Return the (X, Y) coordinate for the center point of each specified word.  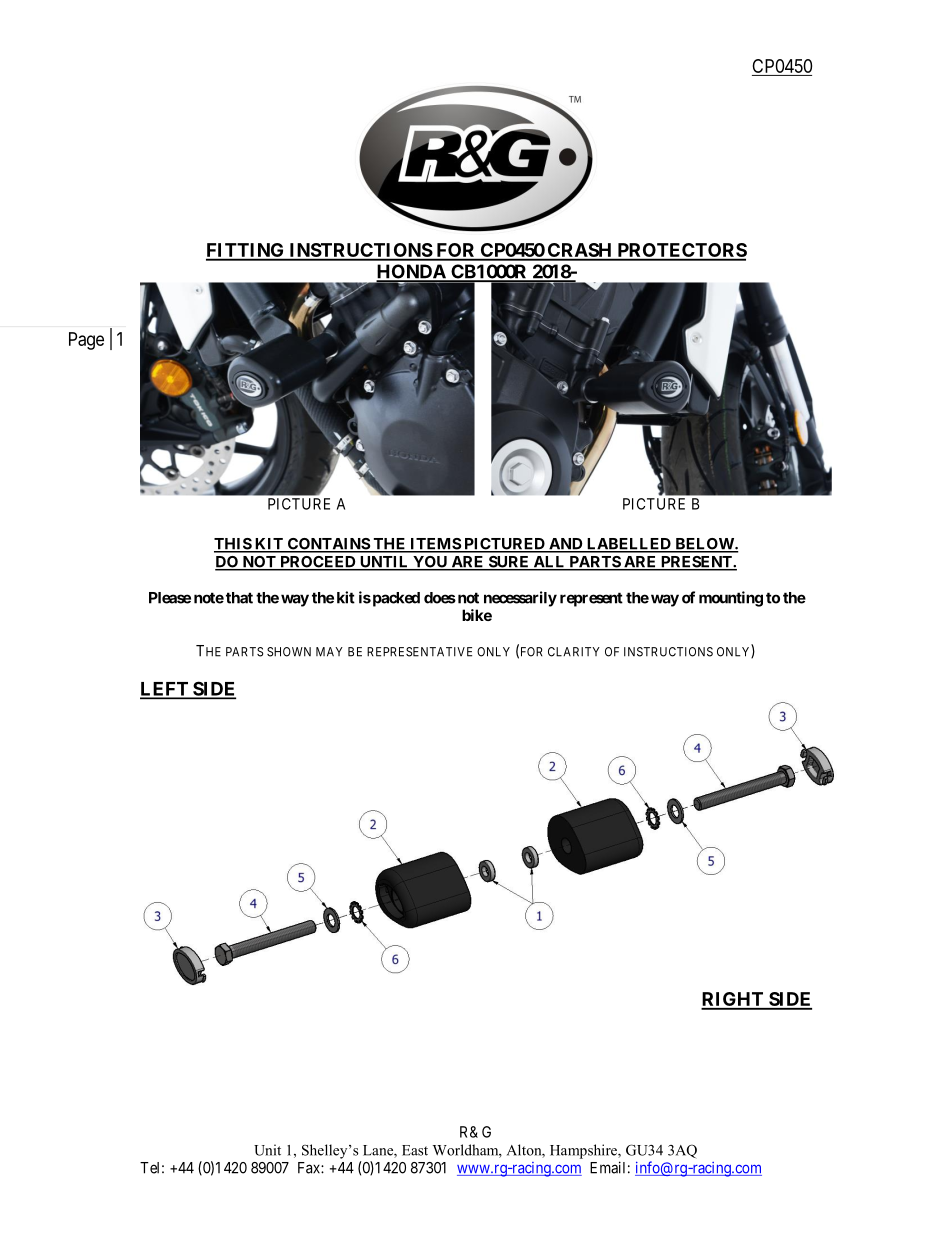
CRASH (580, 251)
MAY (329, 652)
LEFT (165, 690)
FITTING (246, 251)
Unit (267, 1150)
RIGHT (733, 1000)
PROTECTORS (681, 251)
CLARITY (574, 652)
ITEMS (435, 545)
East (415, 1150)
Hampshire (584, 1151)
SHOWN (289, 652)
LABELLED (629, 545)
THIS (233, 545)
